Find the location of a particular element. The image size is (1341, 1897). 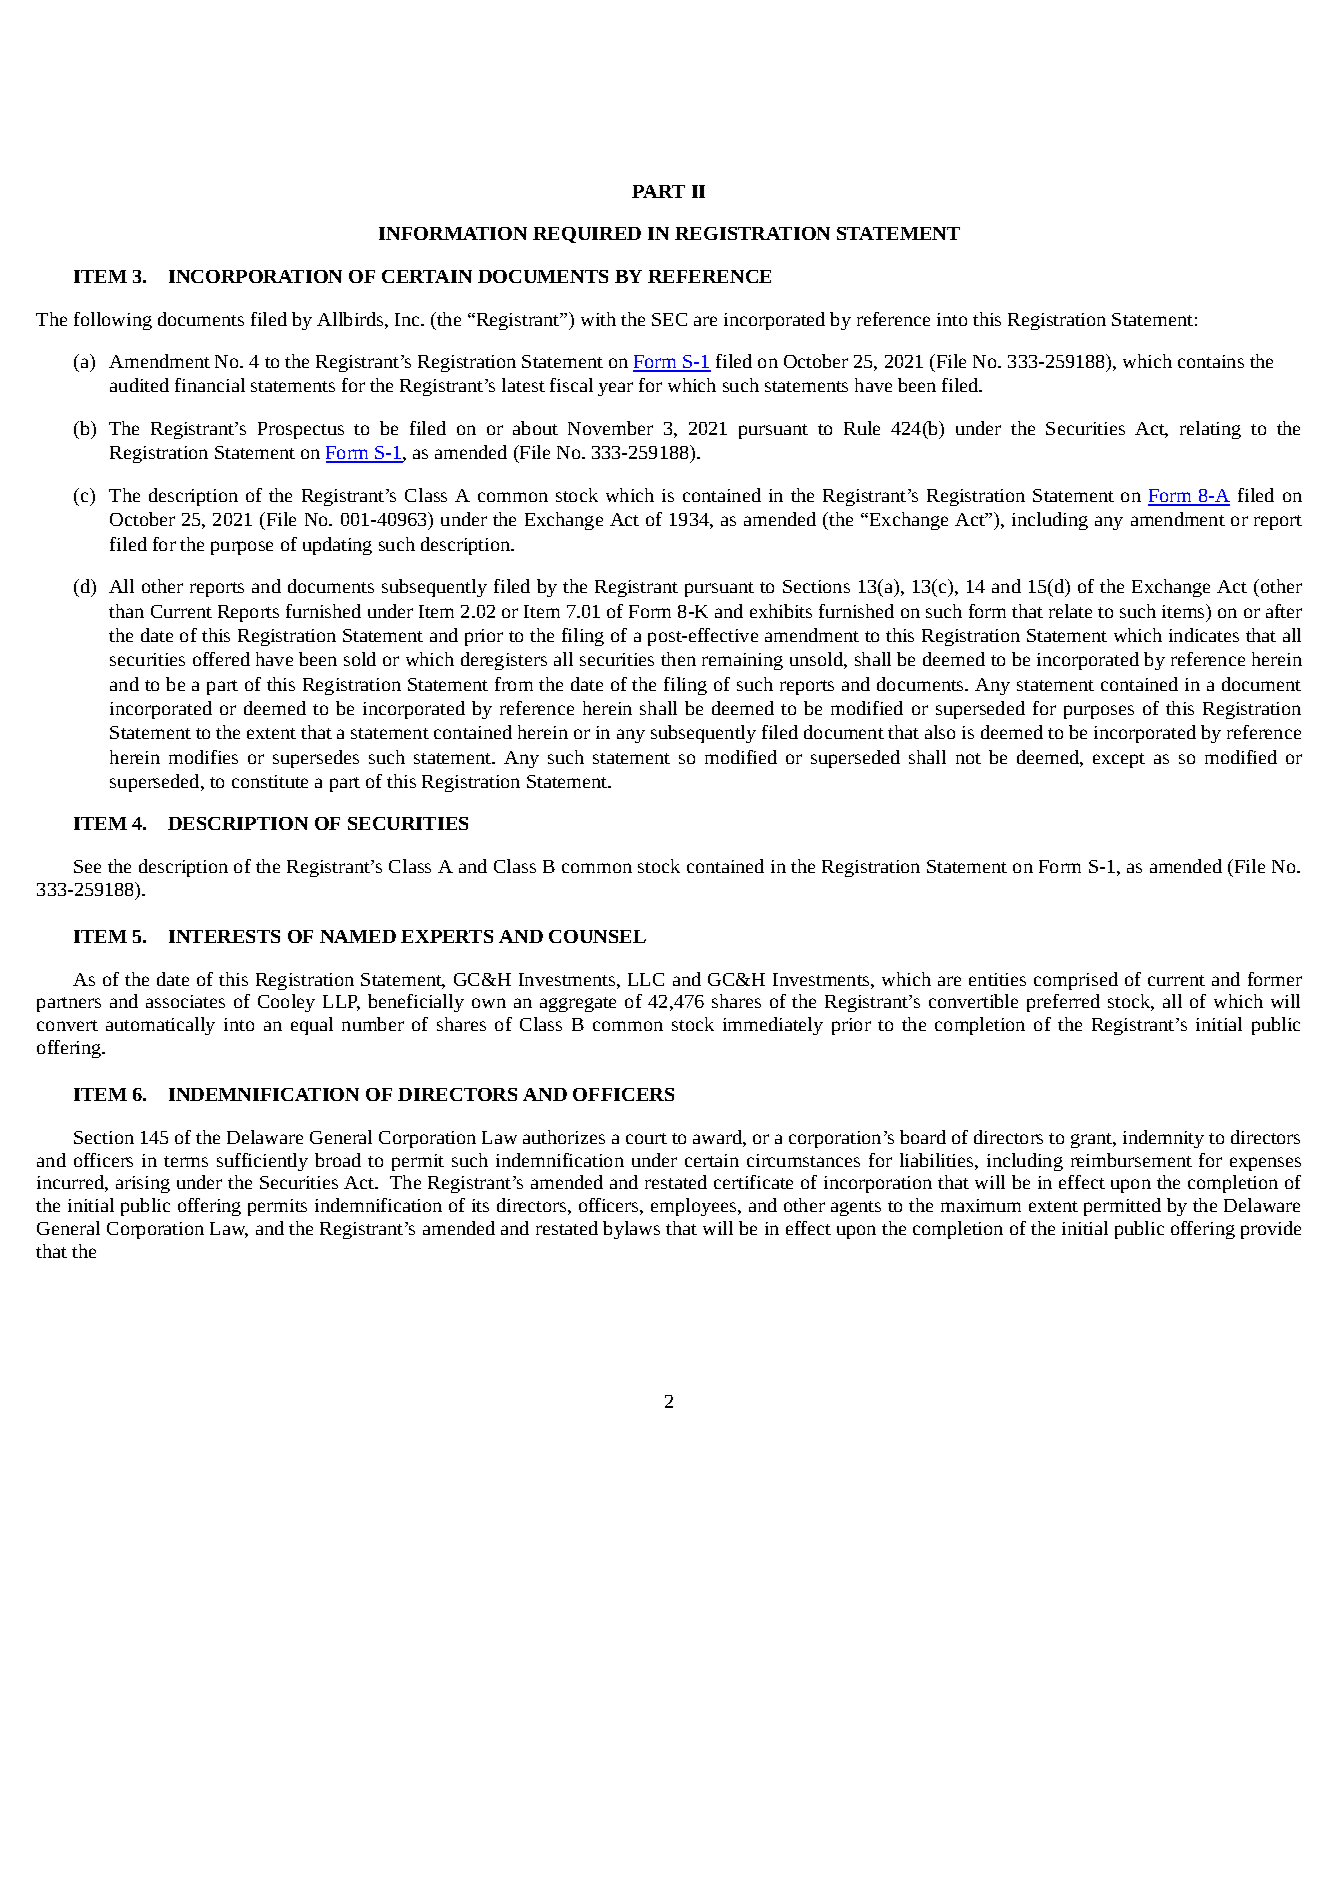

arising is located at coordinates (143, 1184).
